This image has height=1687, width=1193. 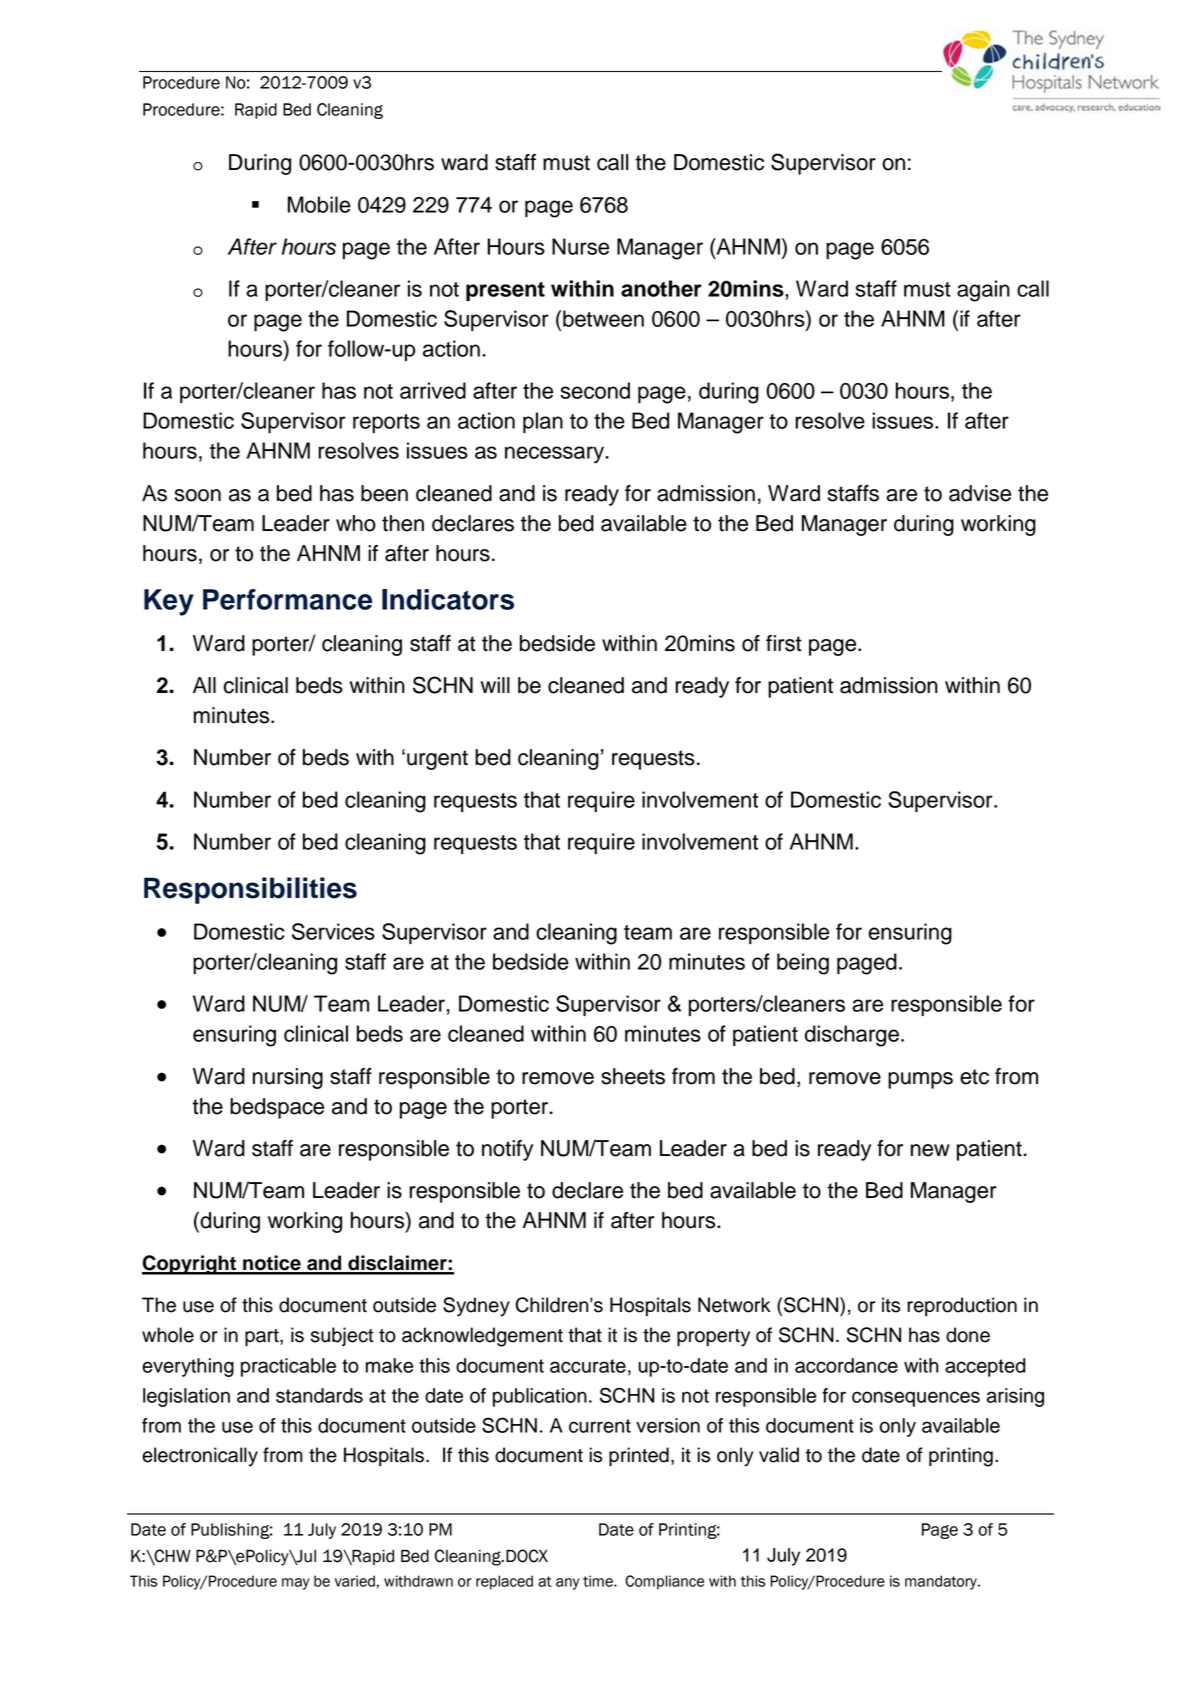 I want to click on may, so click(x=296, y=1584).
